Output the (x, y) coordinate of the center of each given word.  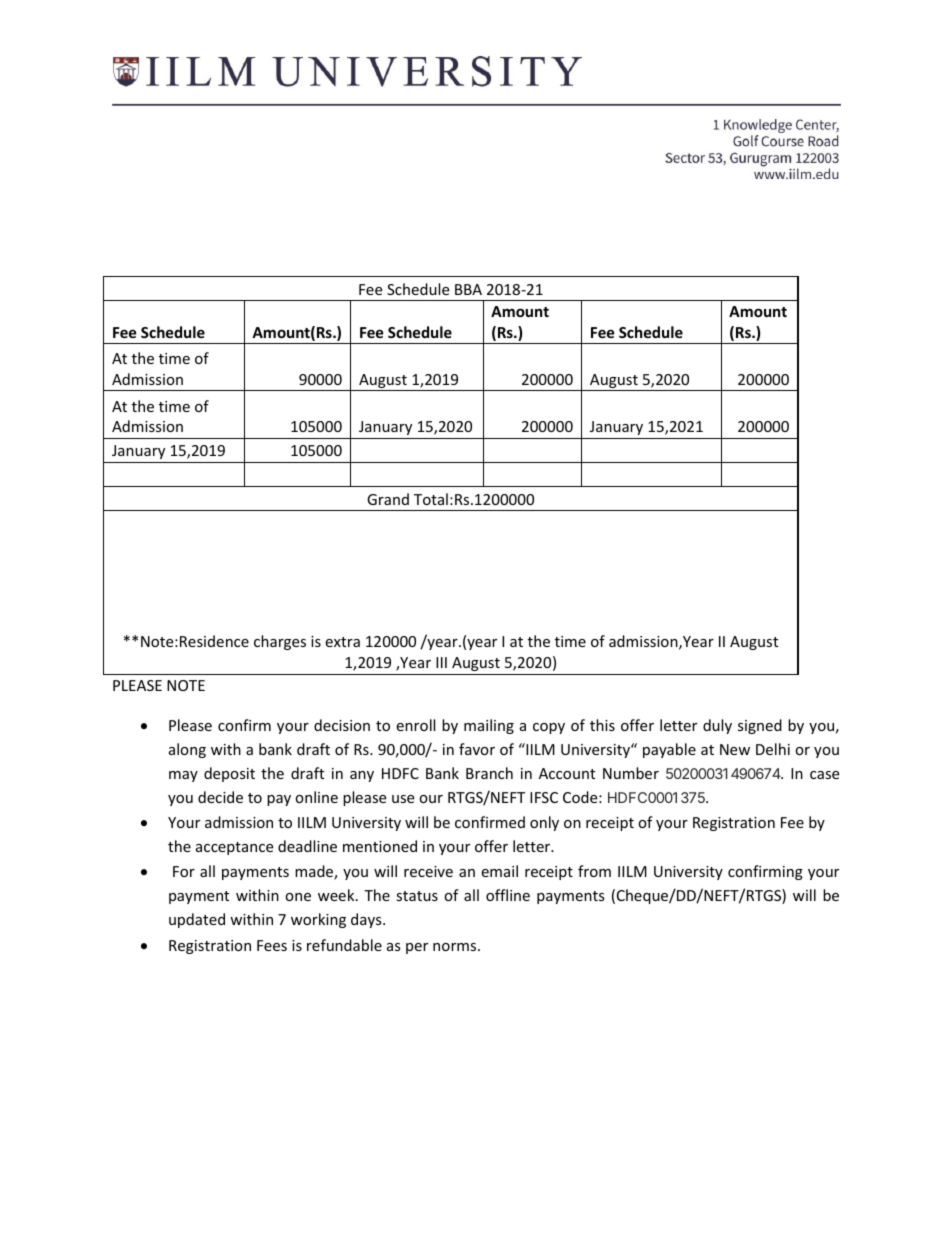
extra (342, 642)
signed (760, 726)
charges (280, 642)
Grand (388, 499)
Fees (272, 945)
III (441, 662)
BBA (468, 289)
